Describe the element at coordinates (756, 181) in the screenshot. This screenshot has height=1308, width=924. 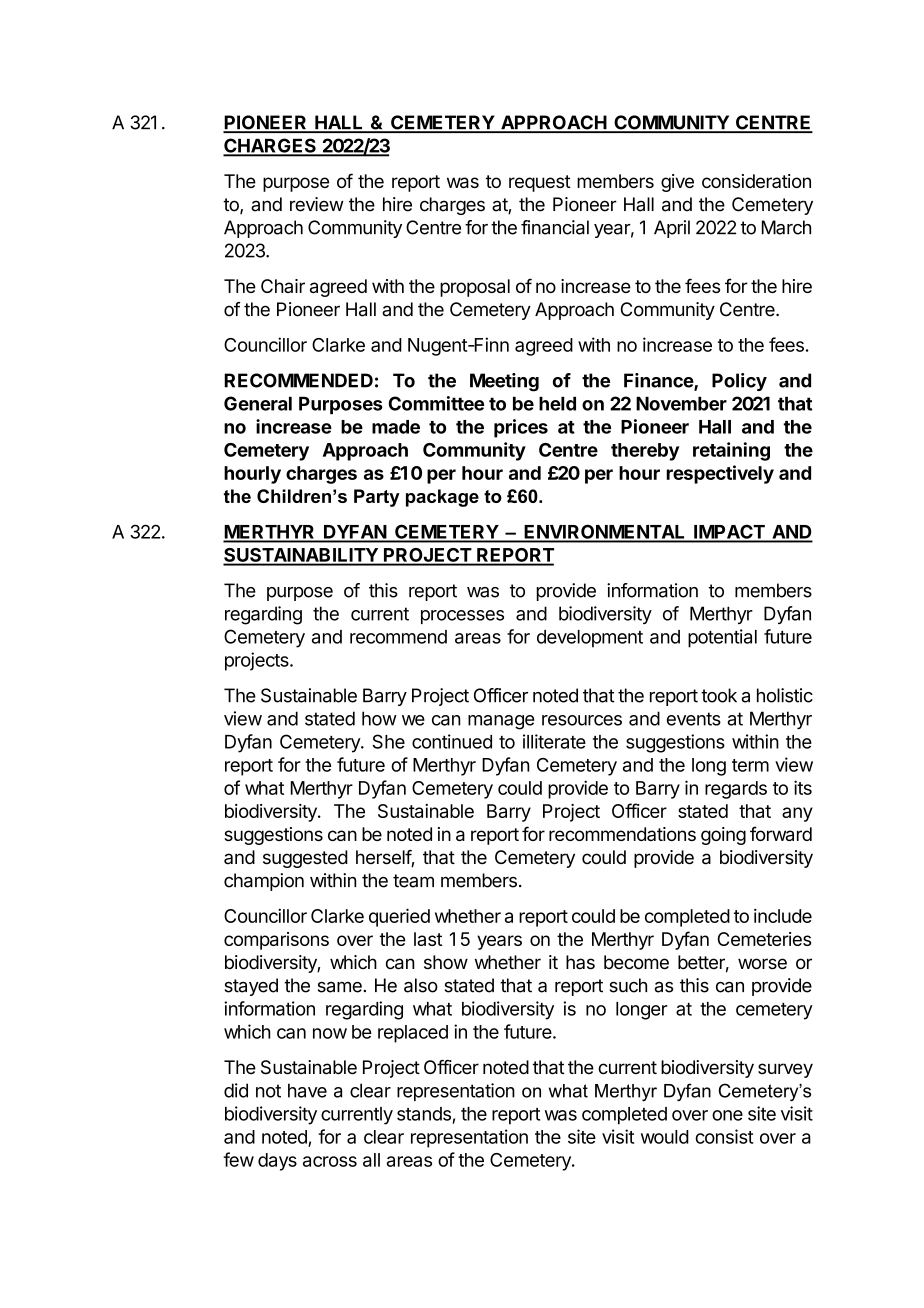
I see `consideration` at that location.
